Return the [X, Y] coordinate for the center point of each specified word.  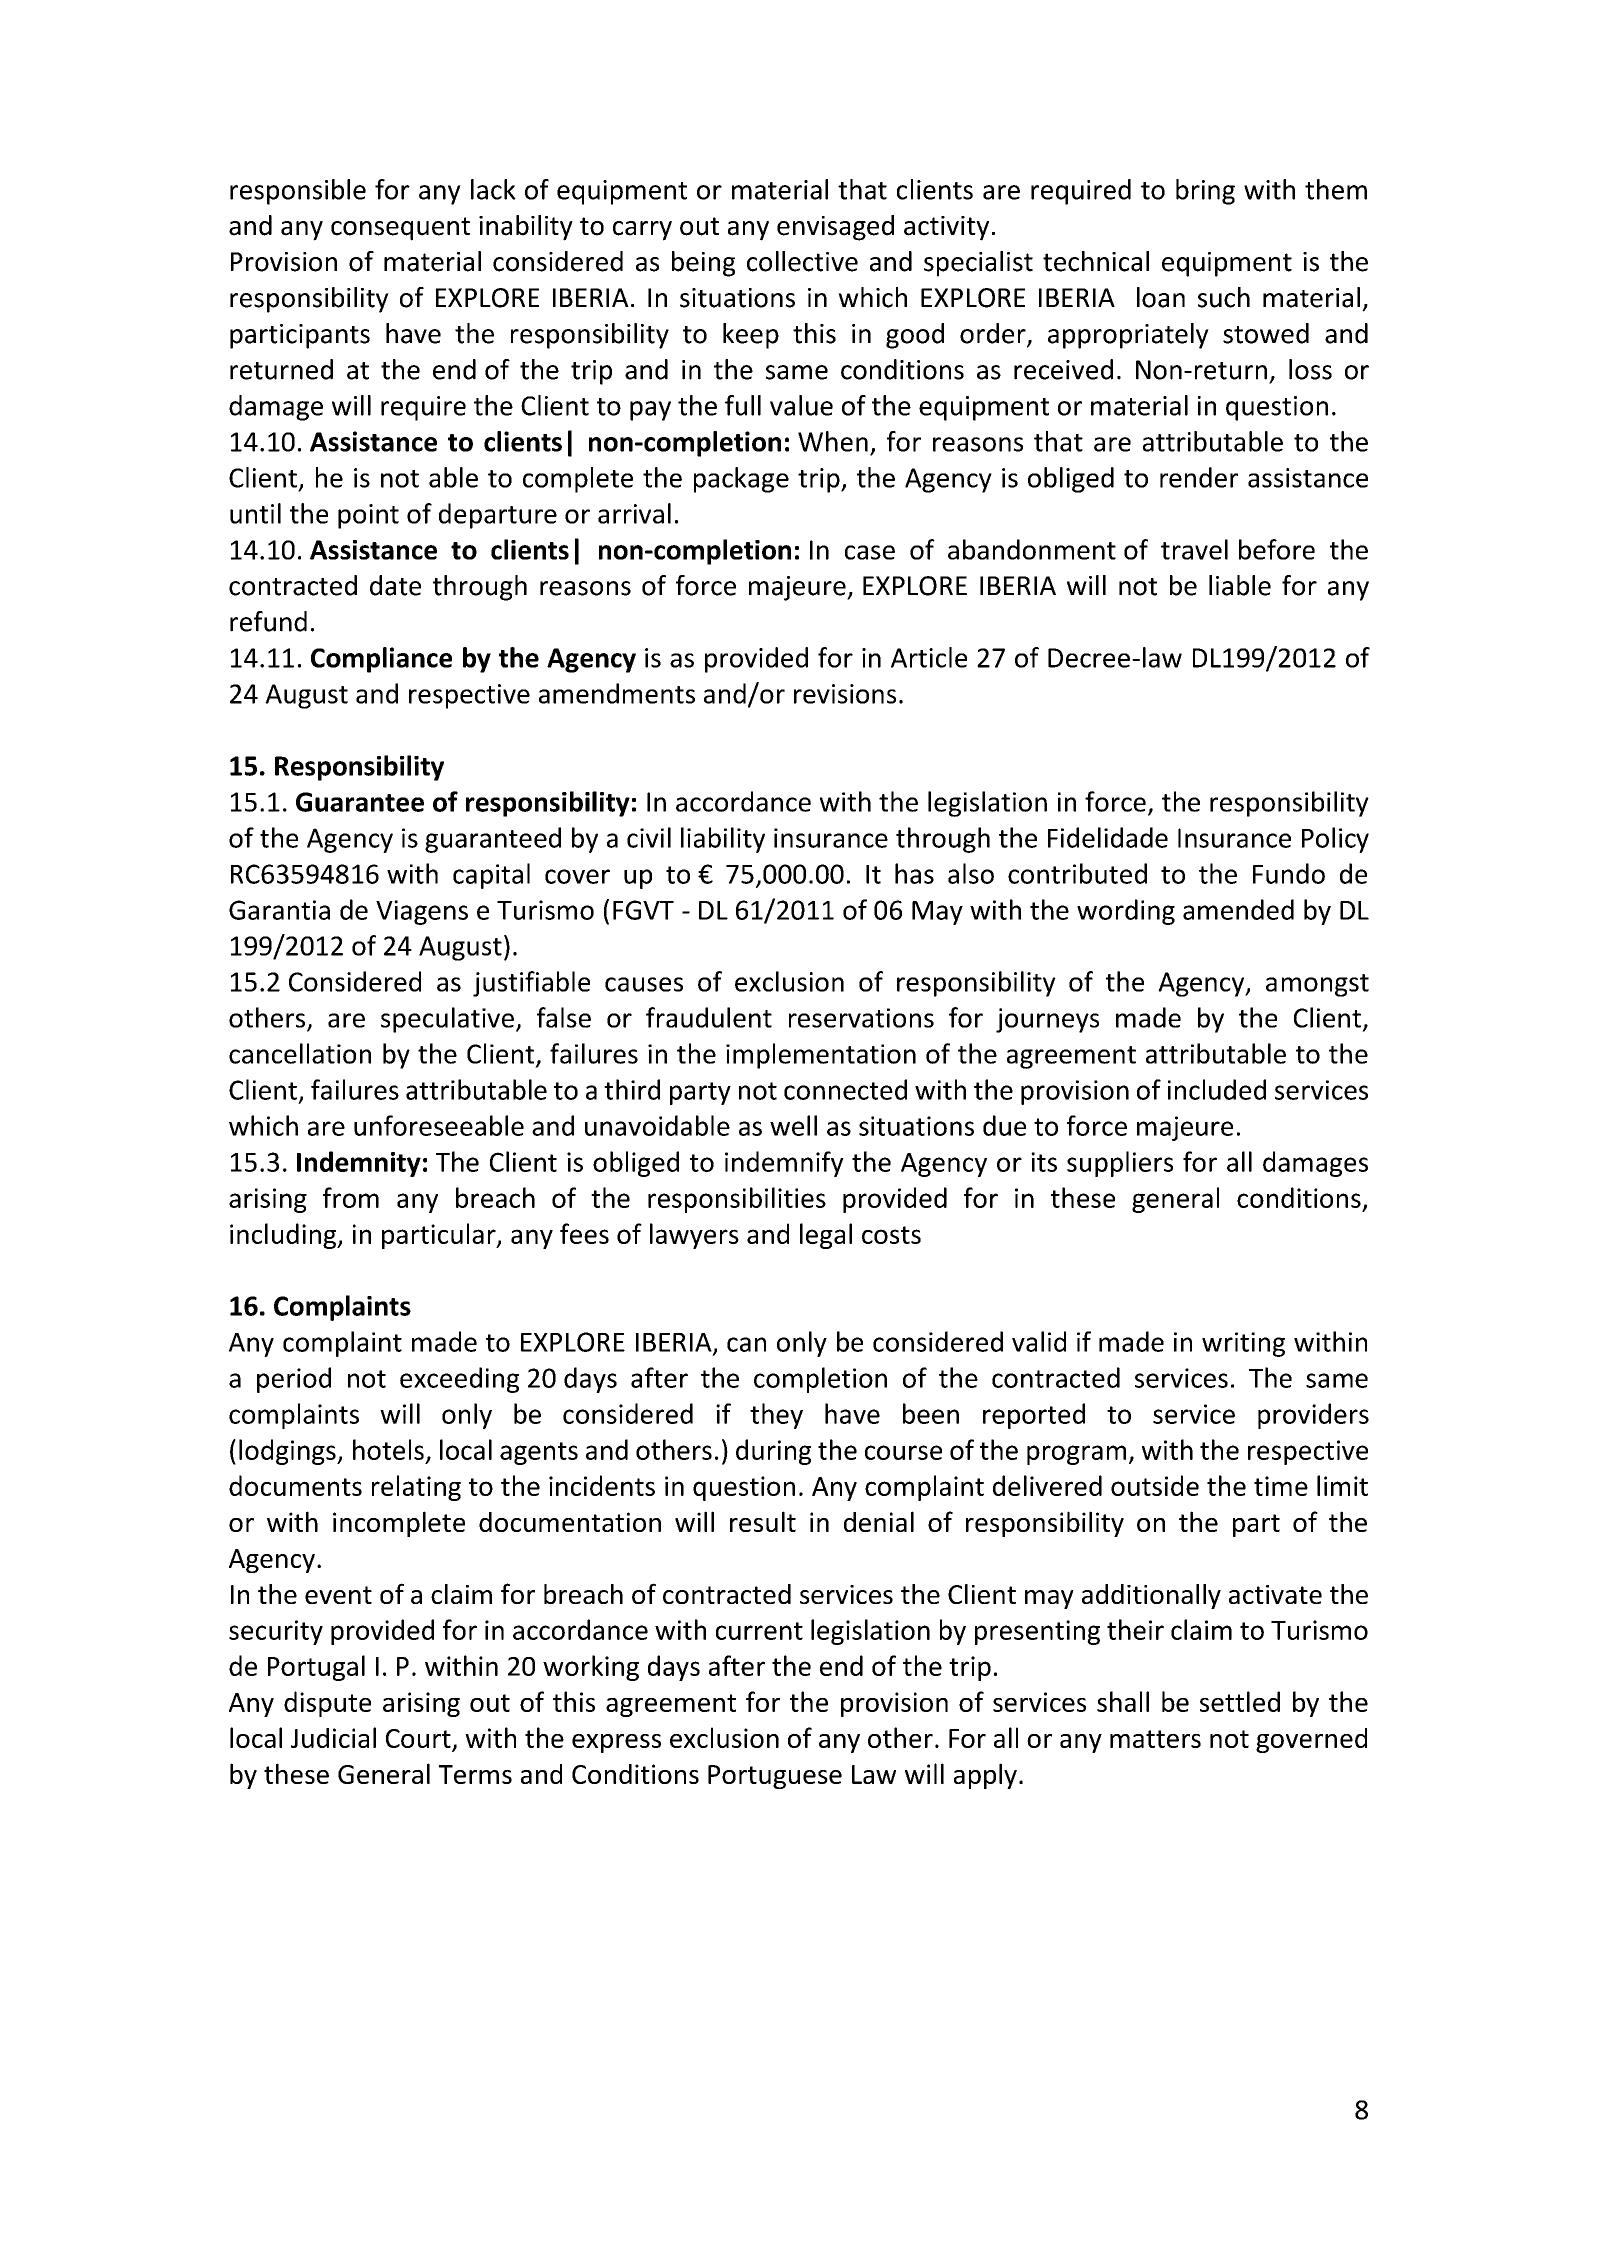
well [793, 1125]
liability [723, 840]
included [1217, 1089]
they [776, 1416]
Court [419, 1740]
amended [1238, 909]
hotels [388, 1449]
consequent [400, 229]
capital [491, 876]
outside [1155, 1485]
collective [802, 261]
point [368, 516]
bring [1205, 192]
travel [1194, 549]
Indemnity [359, 1164]
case [870, 552]
